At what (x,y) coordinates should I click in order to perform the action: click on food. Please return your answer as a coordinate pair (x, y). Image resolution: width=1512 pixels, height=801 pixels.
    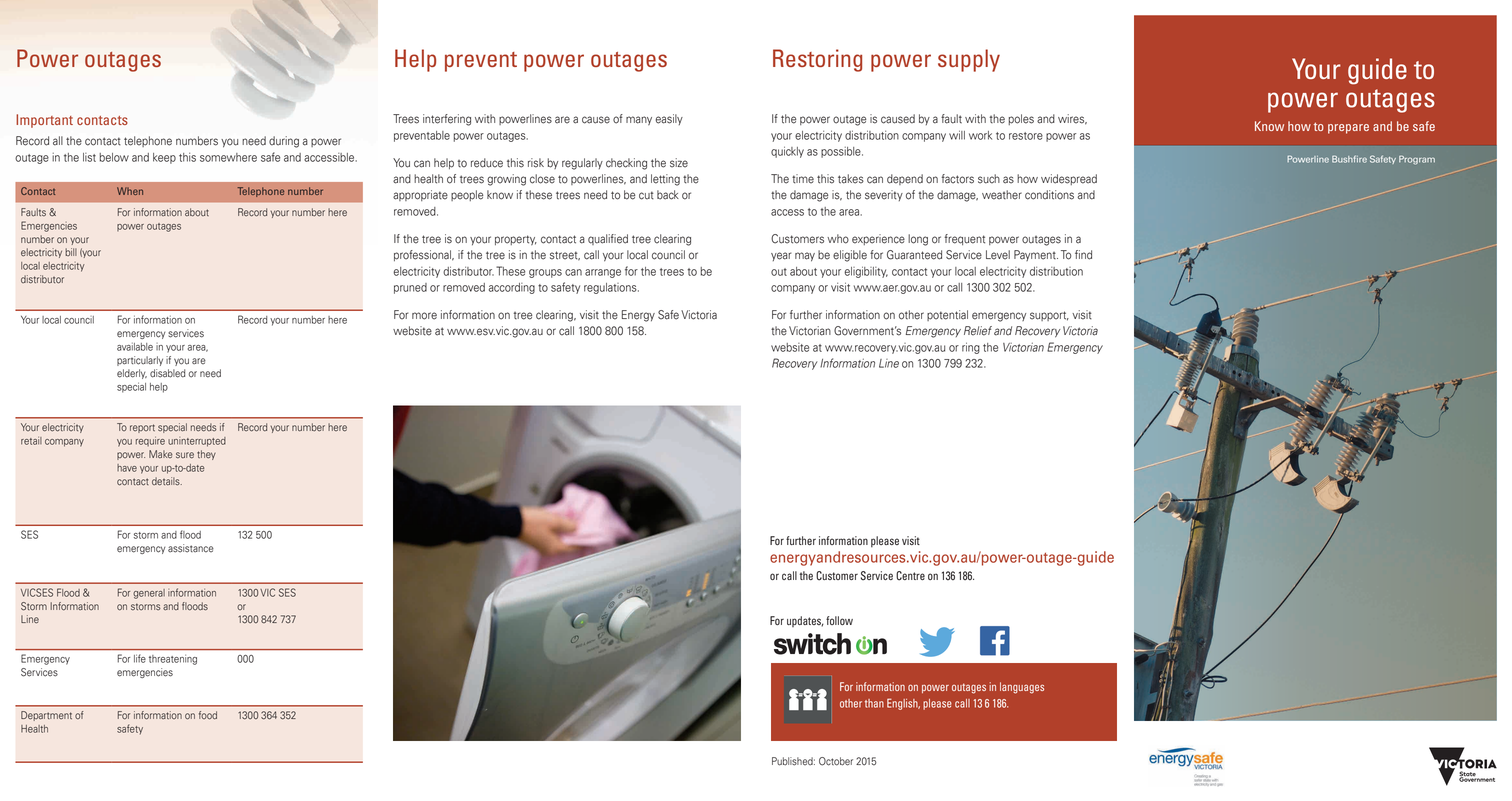
    Looking at the image, I should click on (208, 715).
